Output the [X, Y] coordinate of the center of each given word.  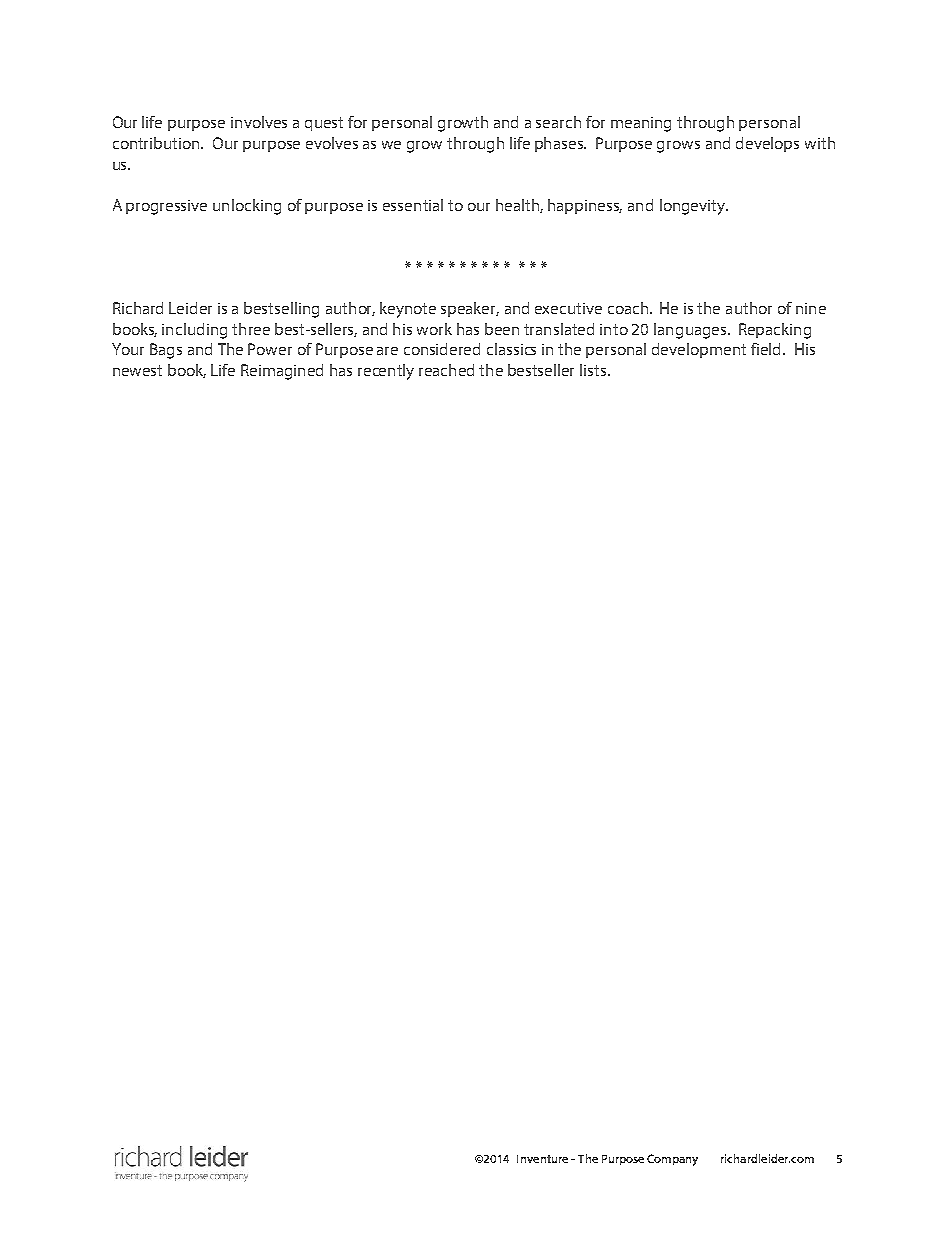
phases [560, 144]
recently [386, 372]
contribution [158, 143]
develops [767, 144]
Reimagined [282, 372]
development [699, 350]
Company [672, 1160]
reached [446, 370]
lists [594, 370]
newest [137, 370]
